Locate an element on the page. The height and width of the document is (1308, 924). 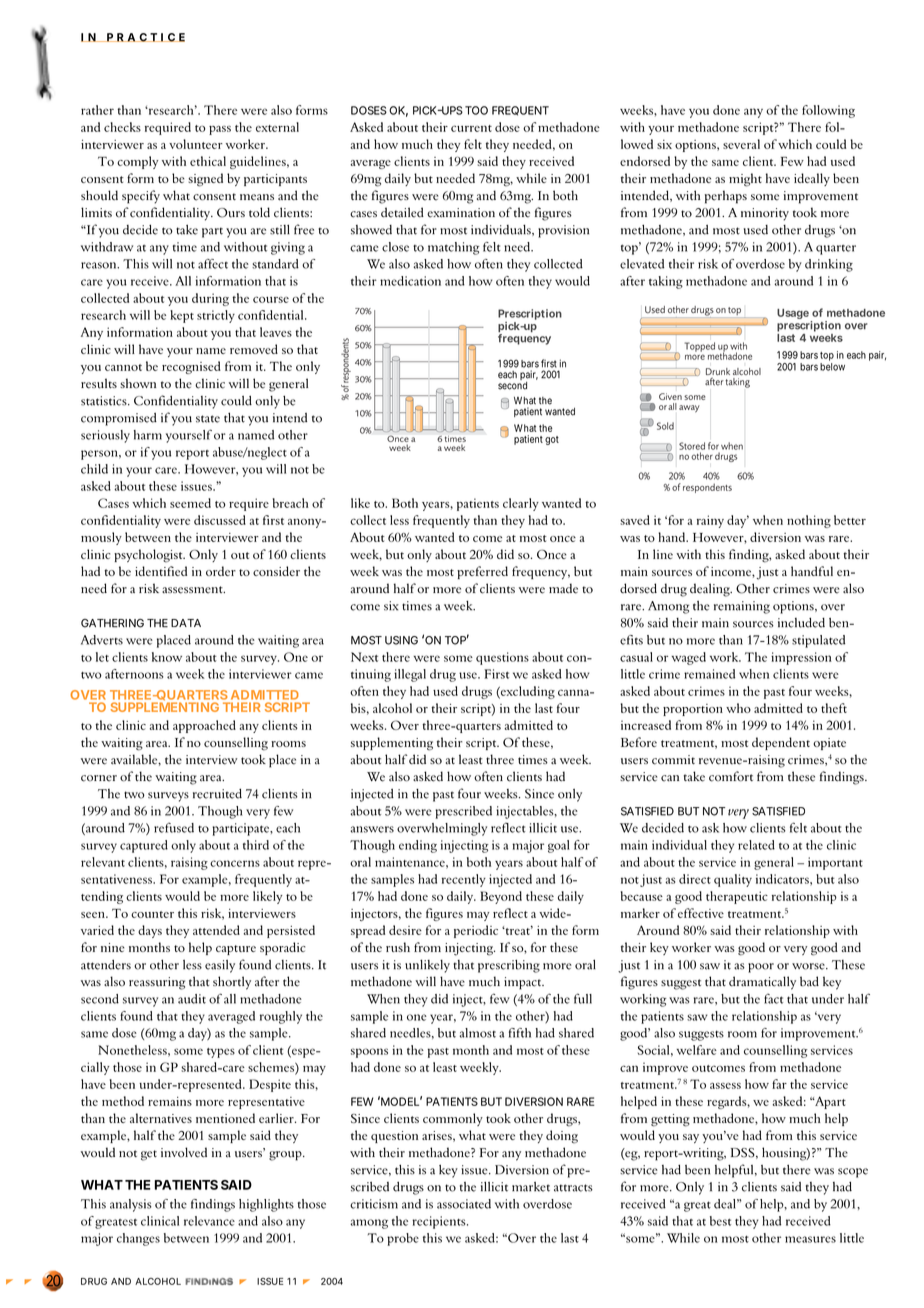
following is located at coordinates (828, 111).
